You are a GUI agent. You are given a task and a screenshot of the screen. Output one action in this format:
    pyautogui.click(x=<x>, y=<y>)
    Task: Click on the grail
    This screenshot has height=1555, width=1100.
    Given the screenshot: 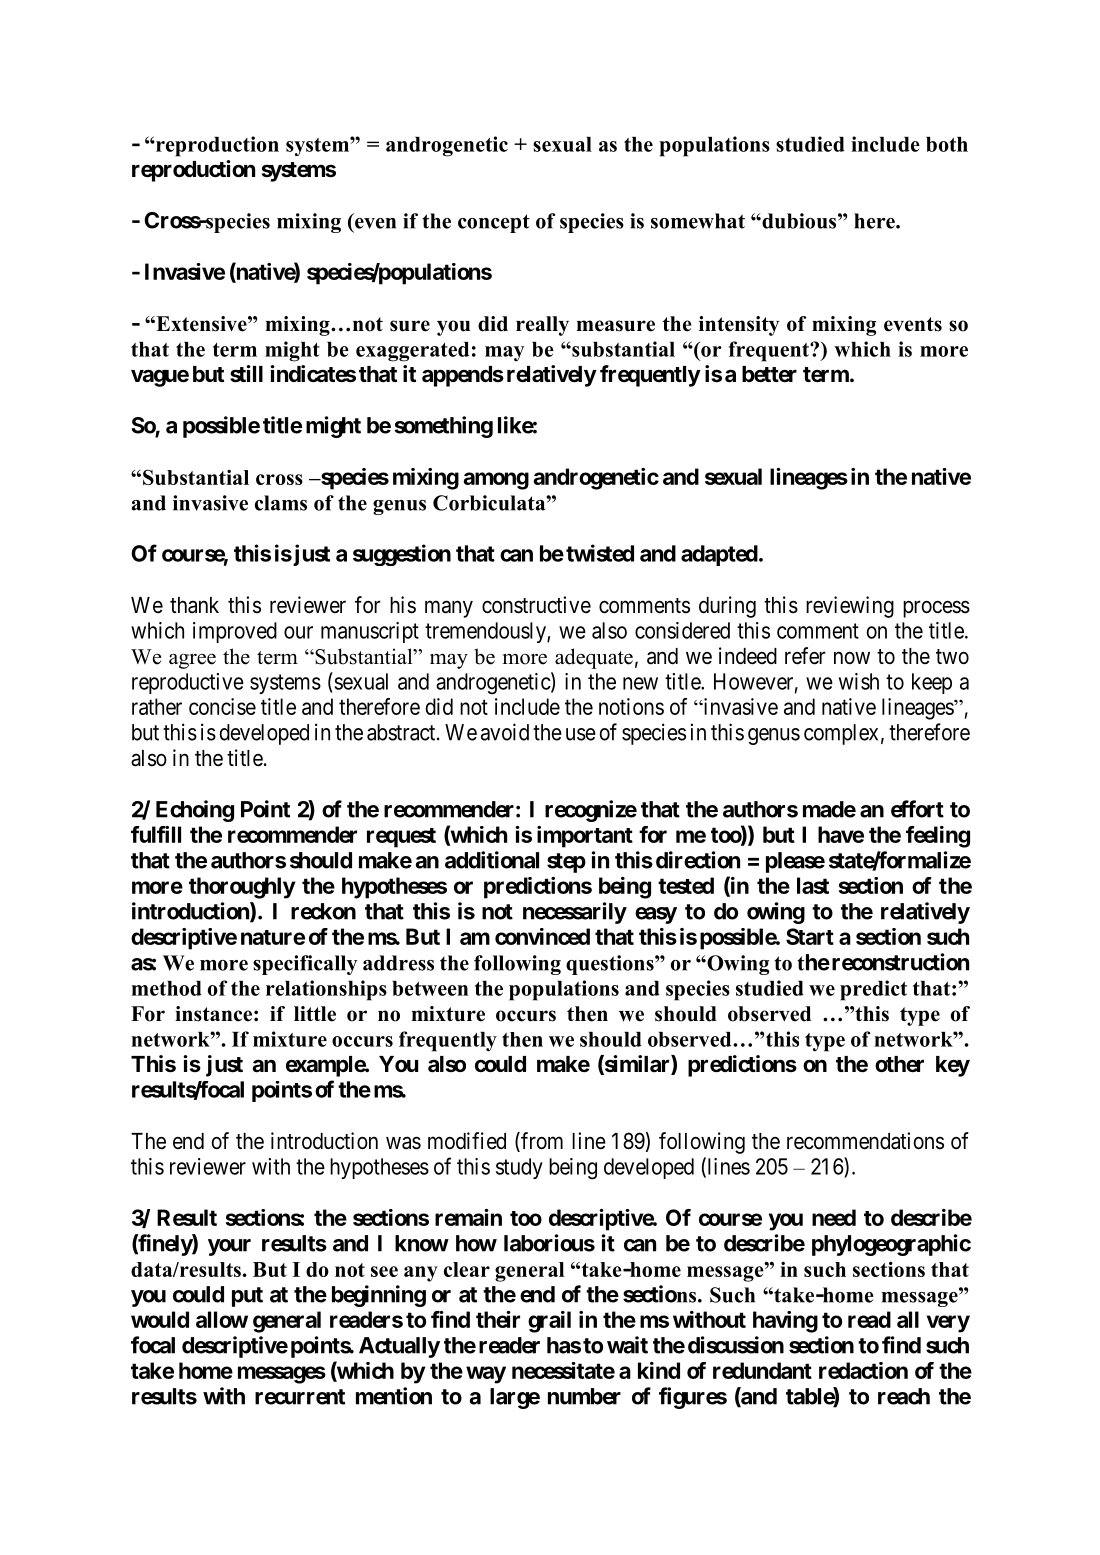 What is the action you would take?
    pyautogui.click(x=549, y=1322)
